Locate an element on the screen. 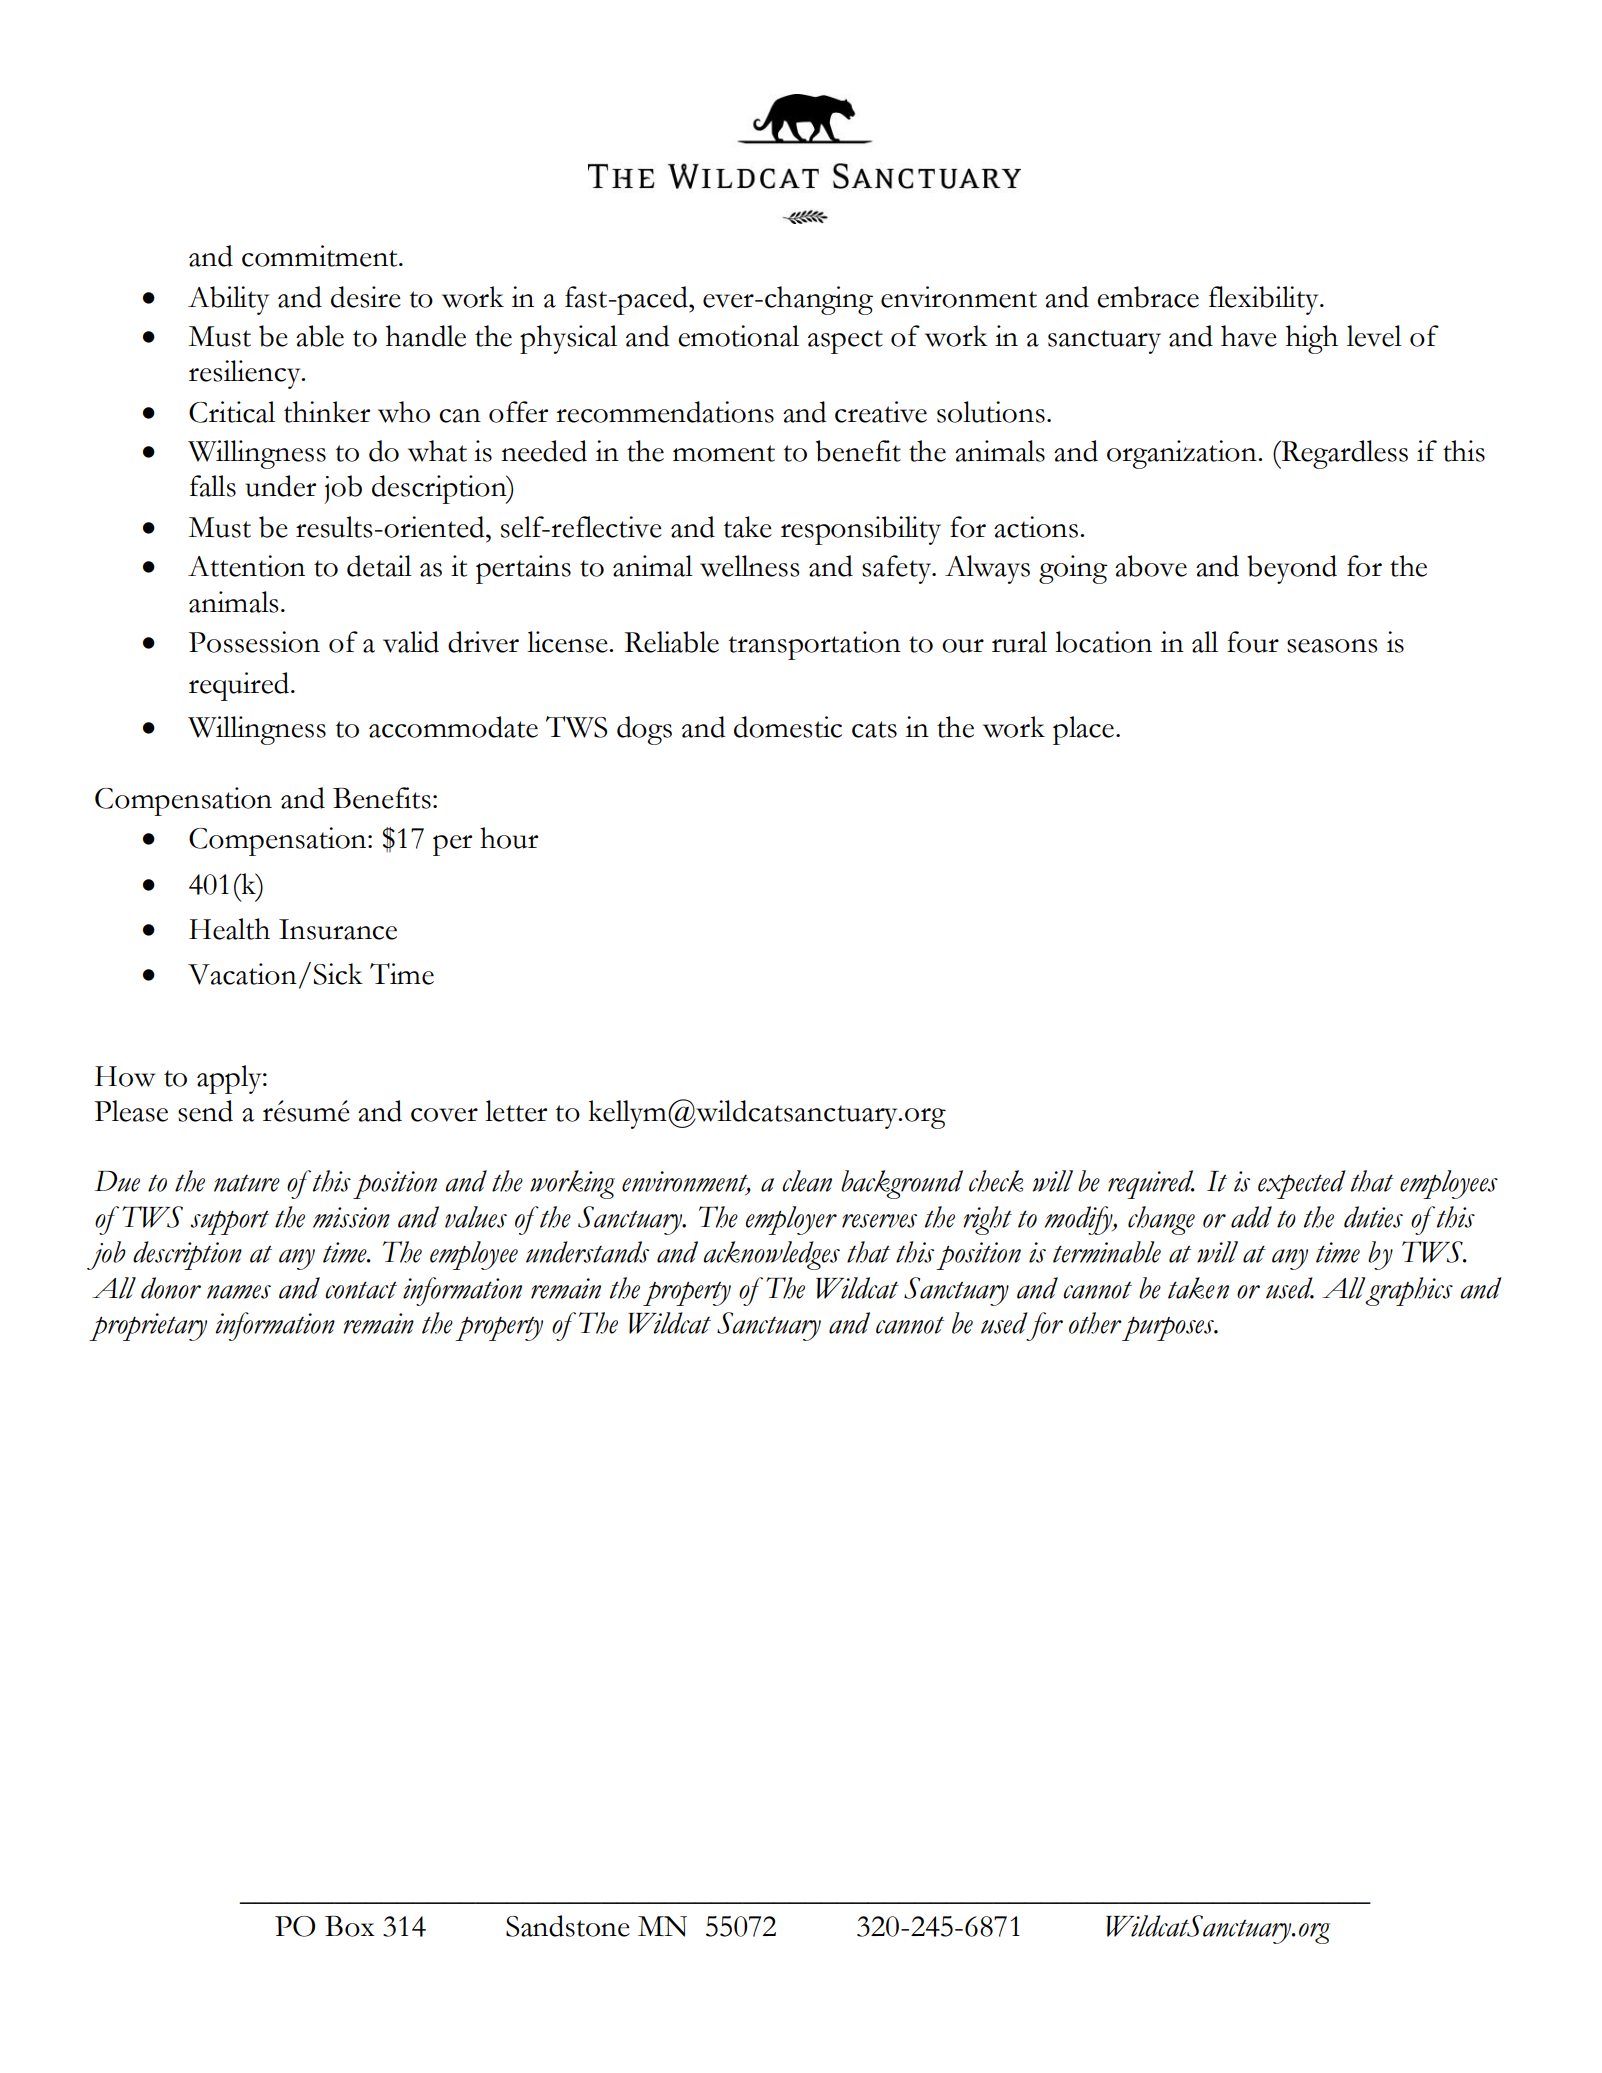 Image resolution: width=1602 pixels, height=2073 pixels. acknowledges is located at coordinates (771, 1255).
